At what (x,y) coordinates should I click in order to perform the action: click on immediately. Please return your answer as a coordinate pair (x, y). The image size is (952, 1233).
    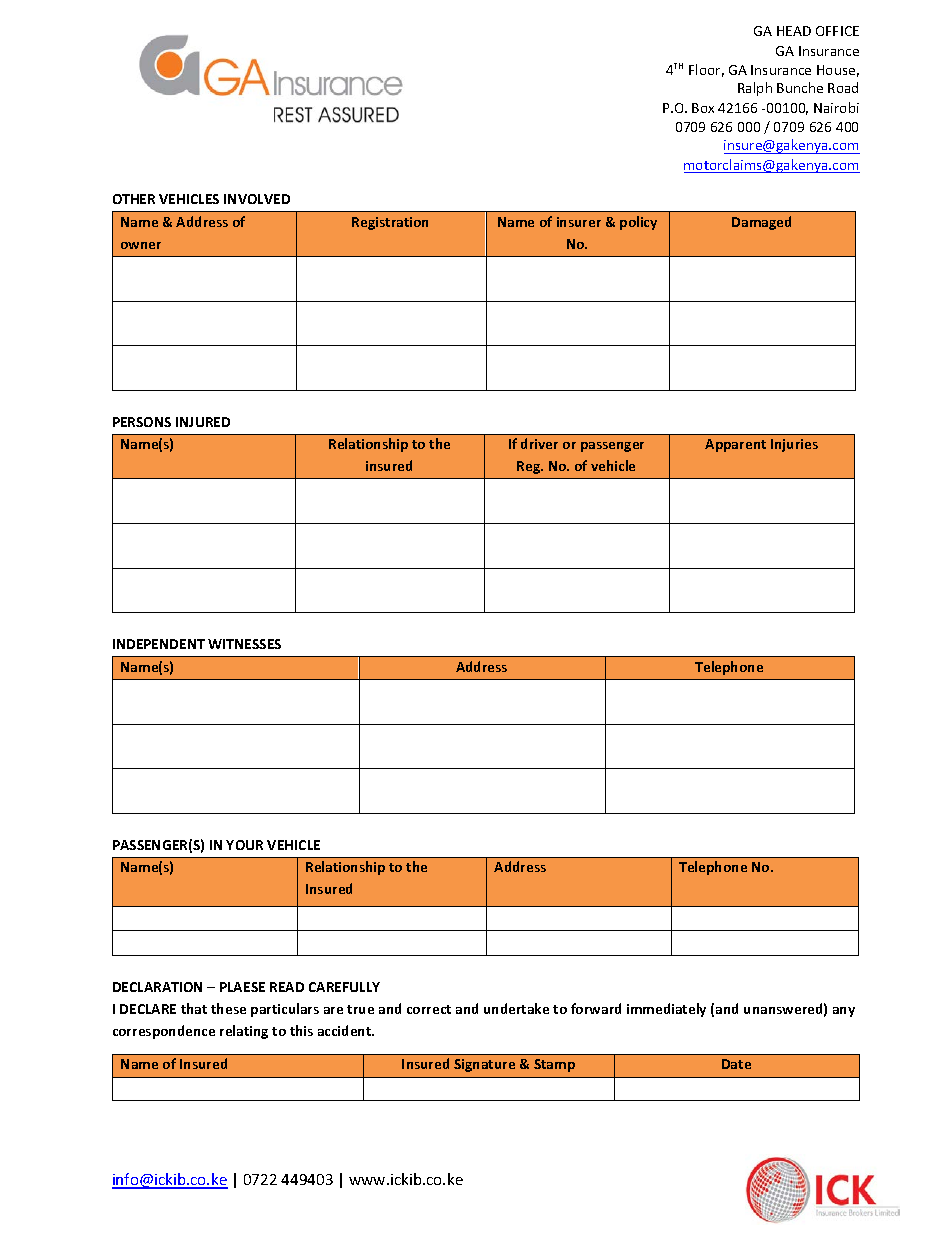
    Looking at the image, I should click on (666, 1010).
